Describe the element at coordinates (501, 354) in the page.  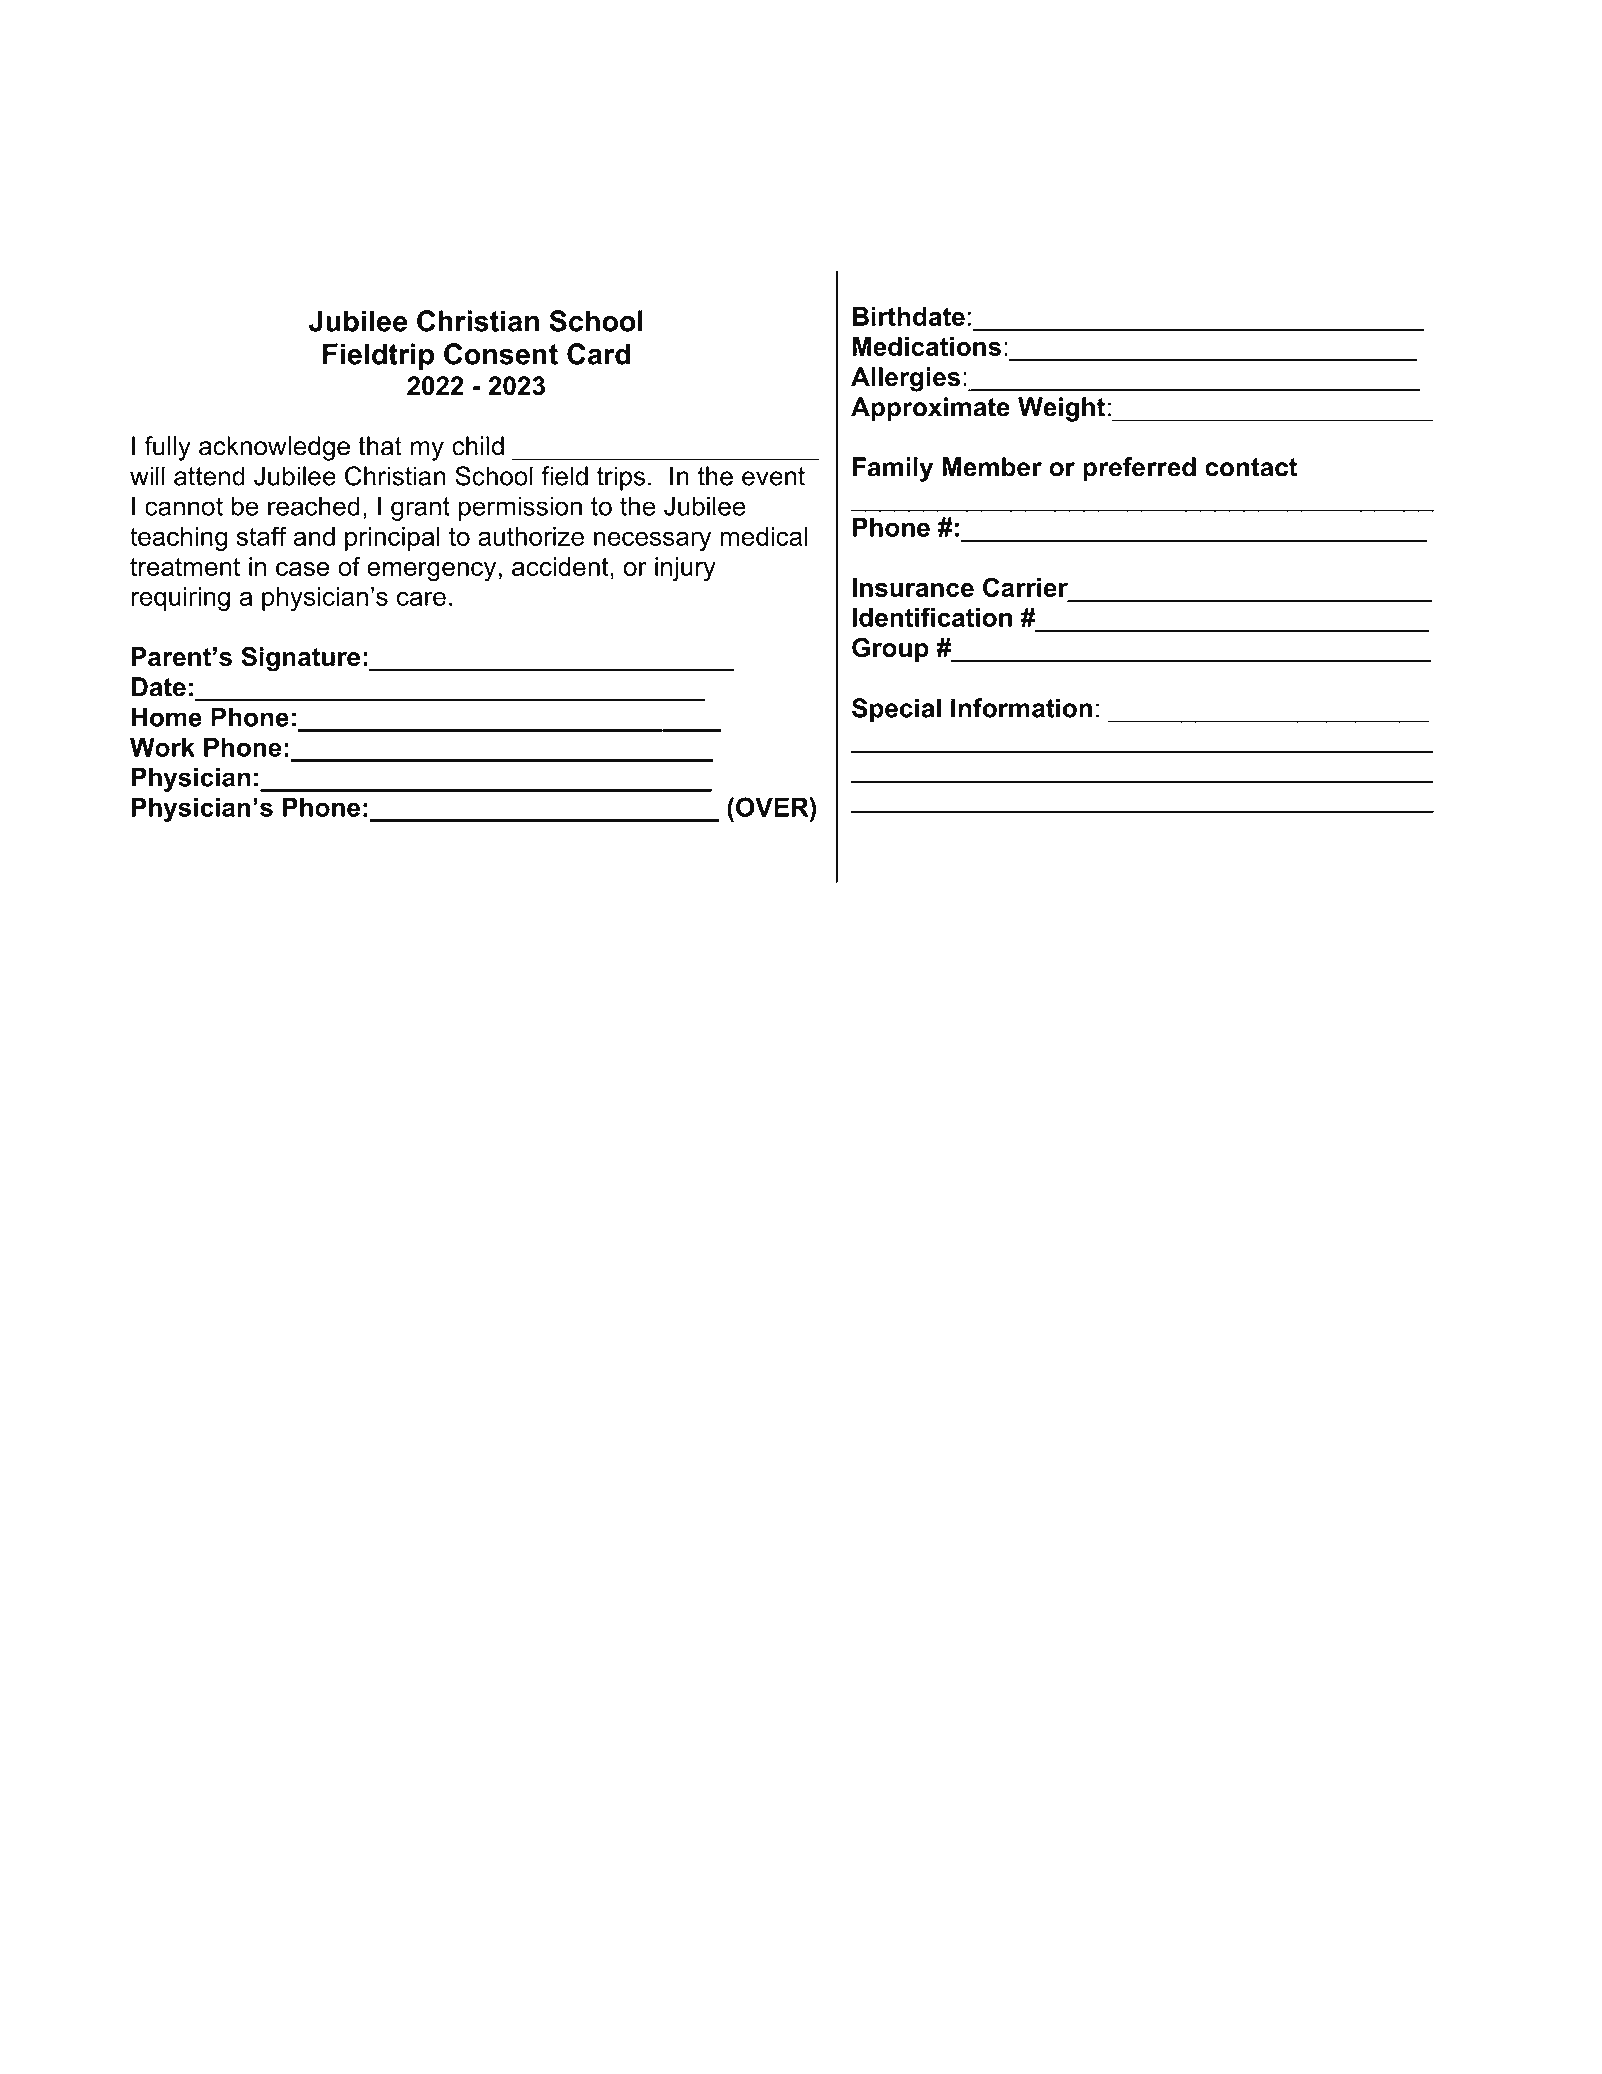
I see `Consent` at that location.
